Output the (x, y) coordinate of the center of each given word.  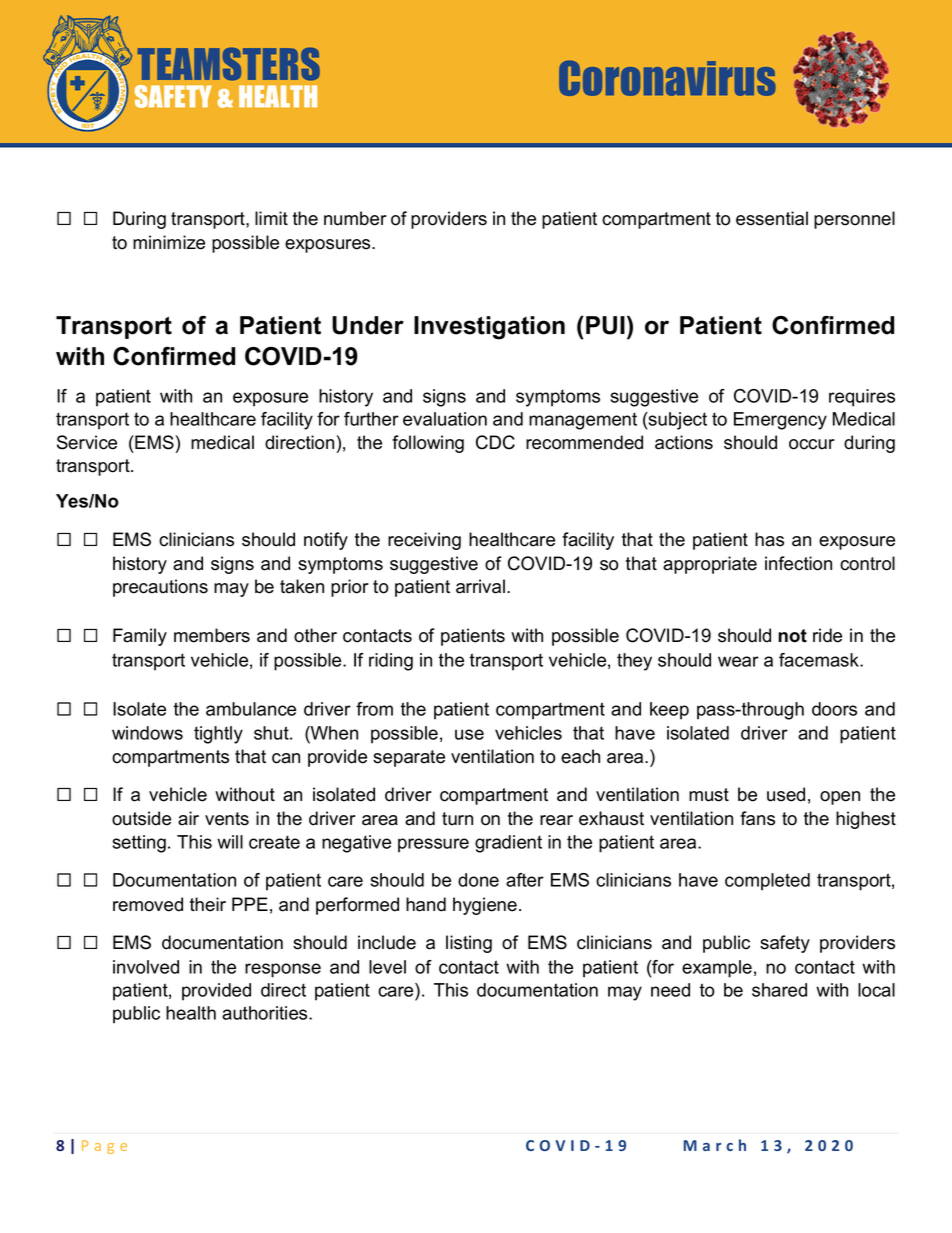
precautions (160, 588)
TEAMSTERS (229, 64)
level (387, 967)
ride (827, 635)
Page (104, 1147)
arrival (480, 586)
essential (772, 218)
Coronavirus (667, 78)
